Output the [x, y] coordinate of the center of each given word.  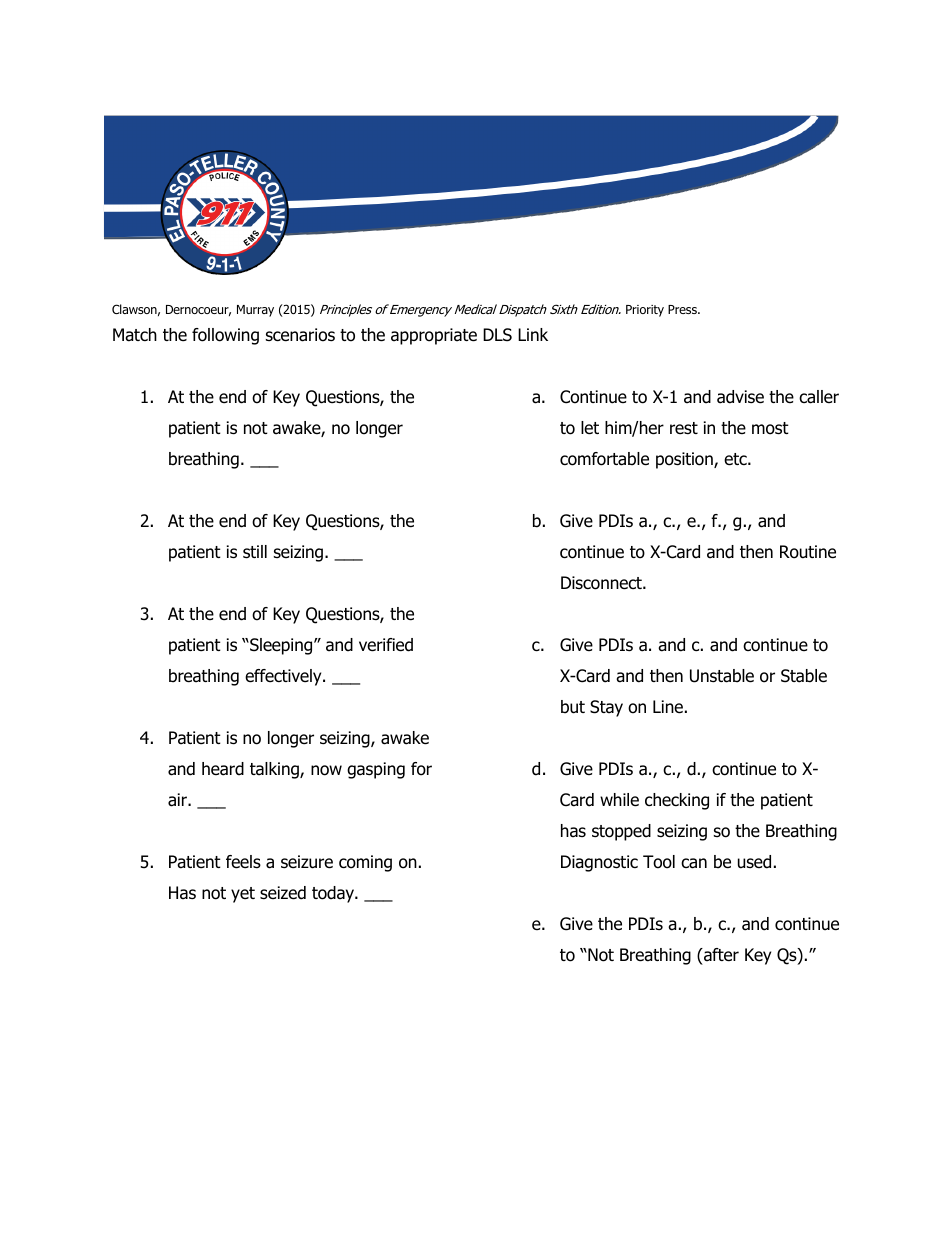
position [685, 460]
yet [243, 895]
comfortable [604, 459]
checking [677, 801]
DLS [497, 335]
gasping [376, 770]
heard [223, 769]
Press [683, 309]
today [334, 894]
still [255, 552]
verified [386, 645]
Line [668, 707]
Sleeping [281, 646]
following [225, 336]
